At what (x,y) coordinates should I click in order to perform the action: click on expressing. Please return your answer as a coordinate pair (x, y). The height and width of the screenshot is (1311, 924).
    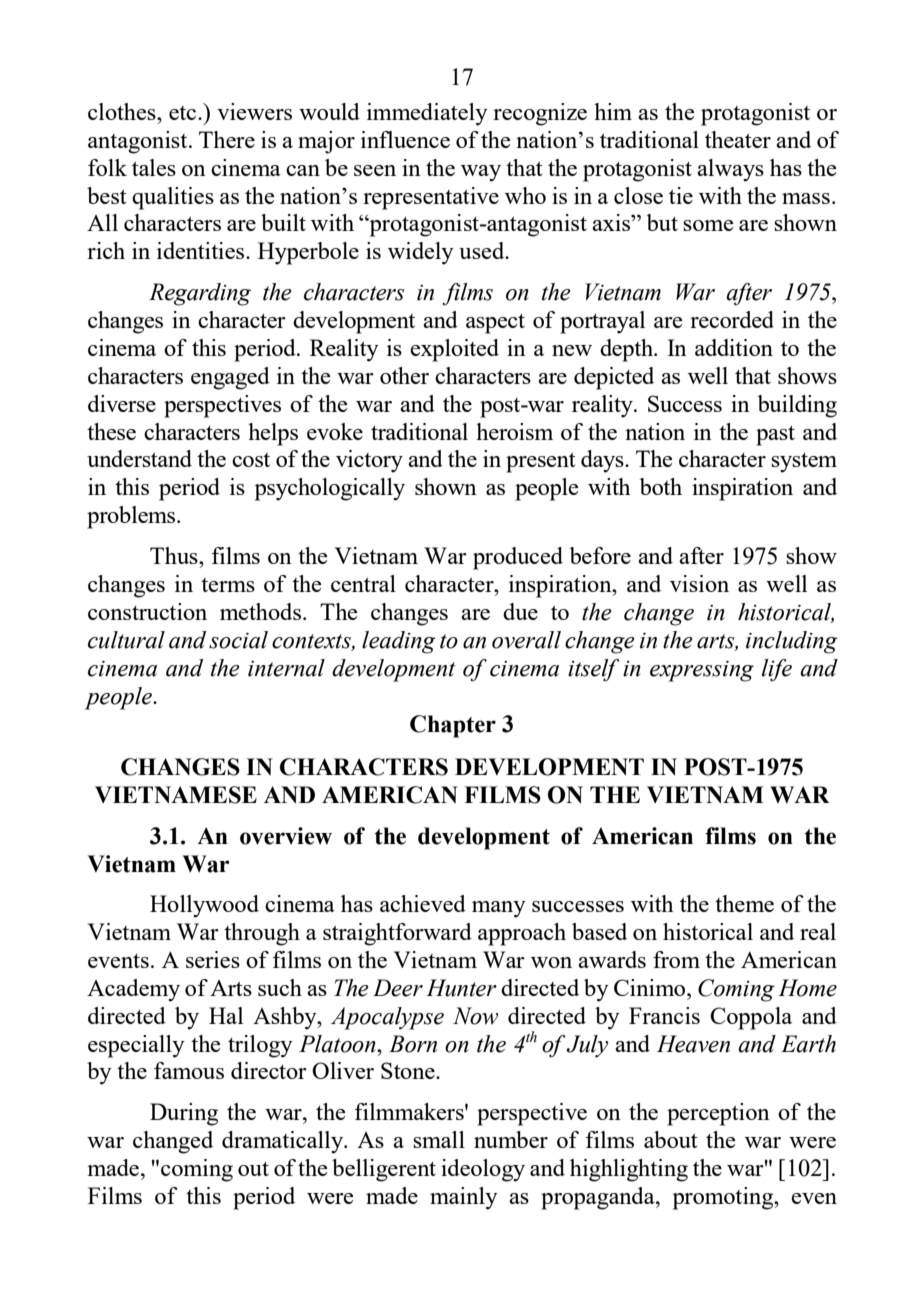
    Looking at the image, I should click on (702, 671).
